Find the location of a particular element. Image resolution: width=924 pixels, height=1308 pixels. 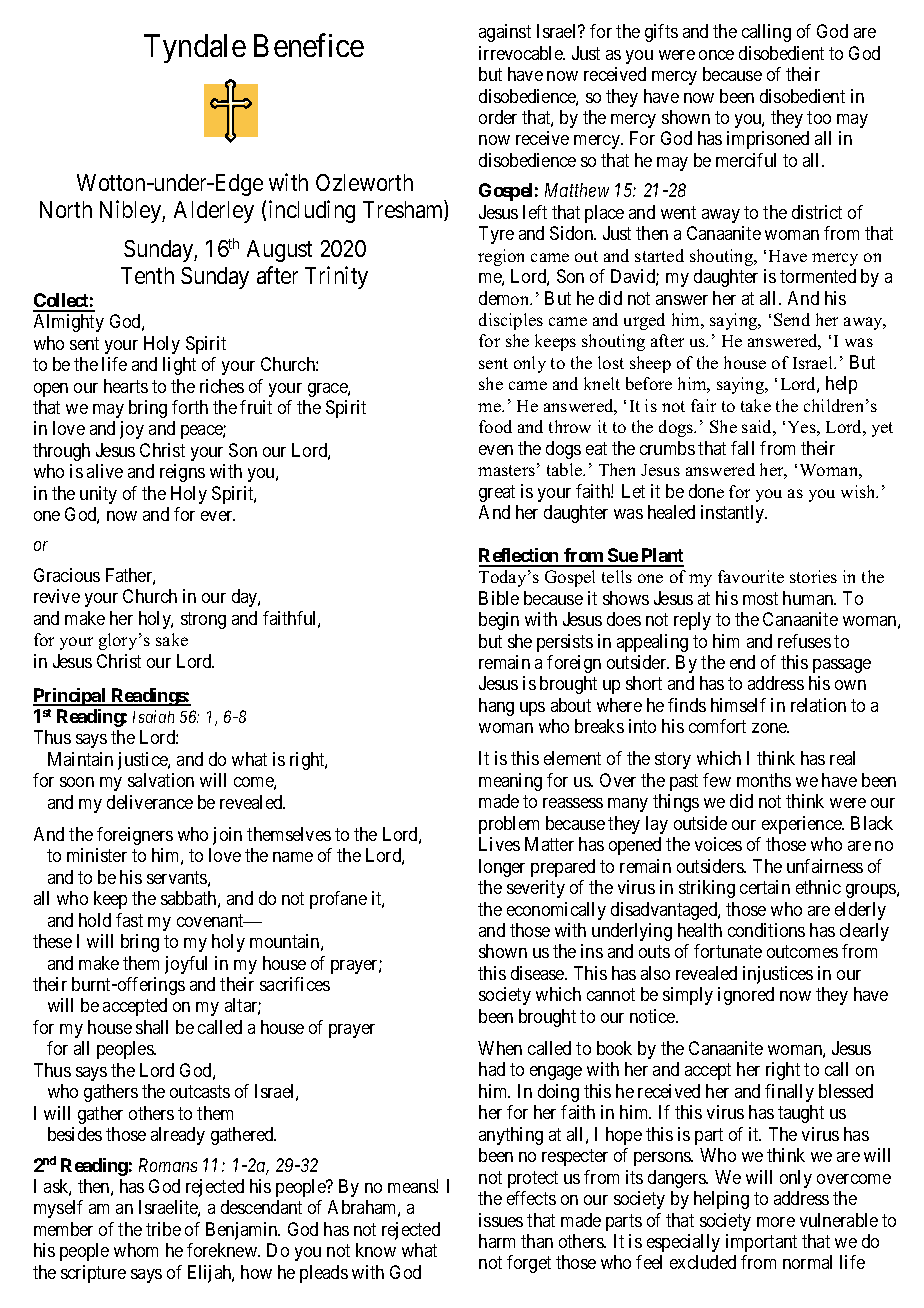

irrevocable is located at coordinates (521, 53).
